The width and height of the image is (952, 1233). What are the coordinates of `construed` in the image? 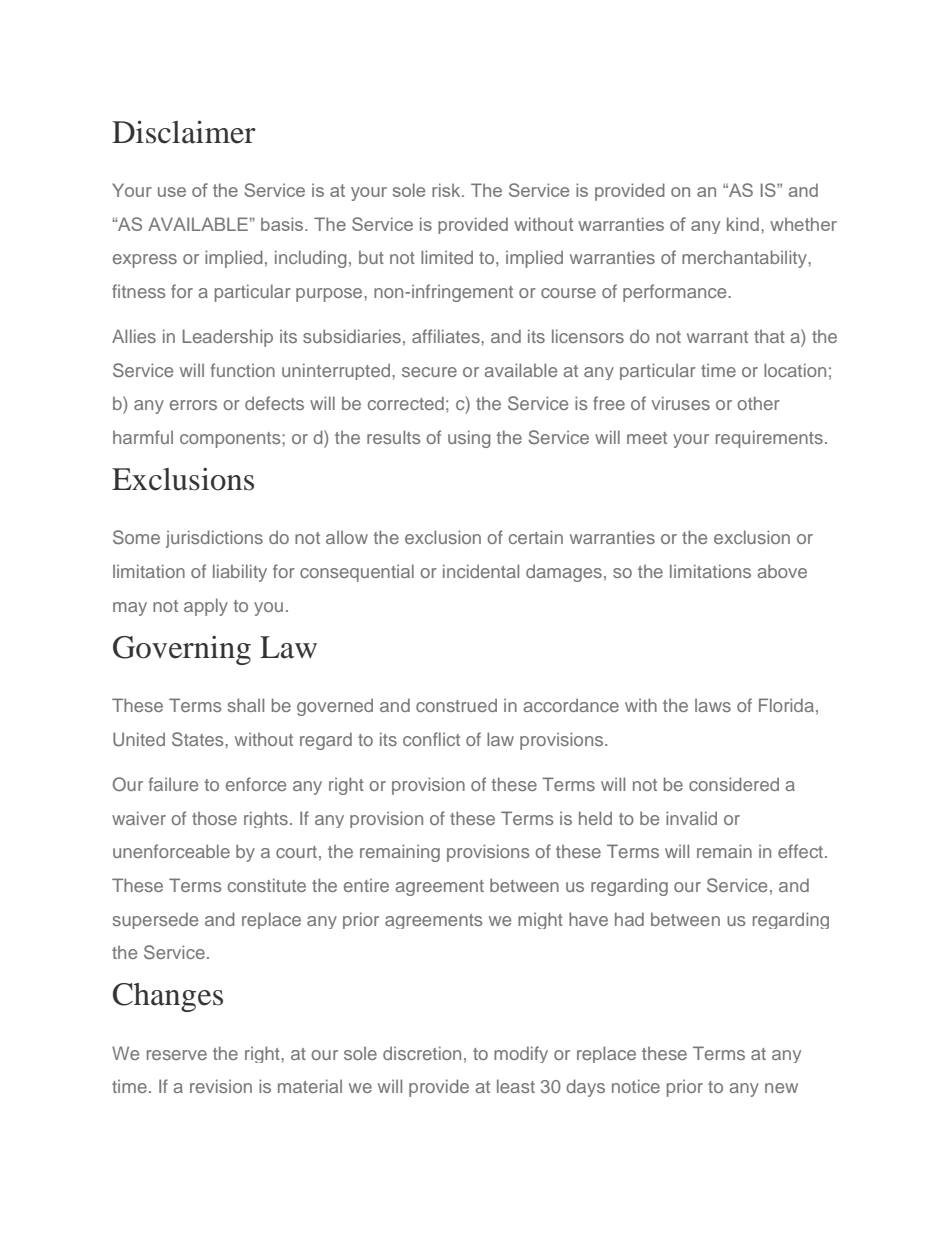 It's located at (456, 705).
